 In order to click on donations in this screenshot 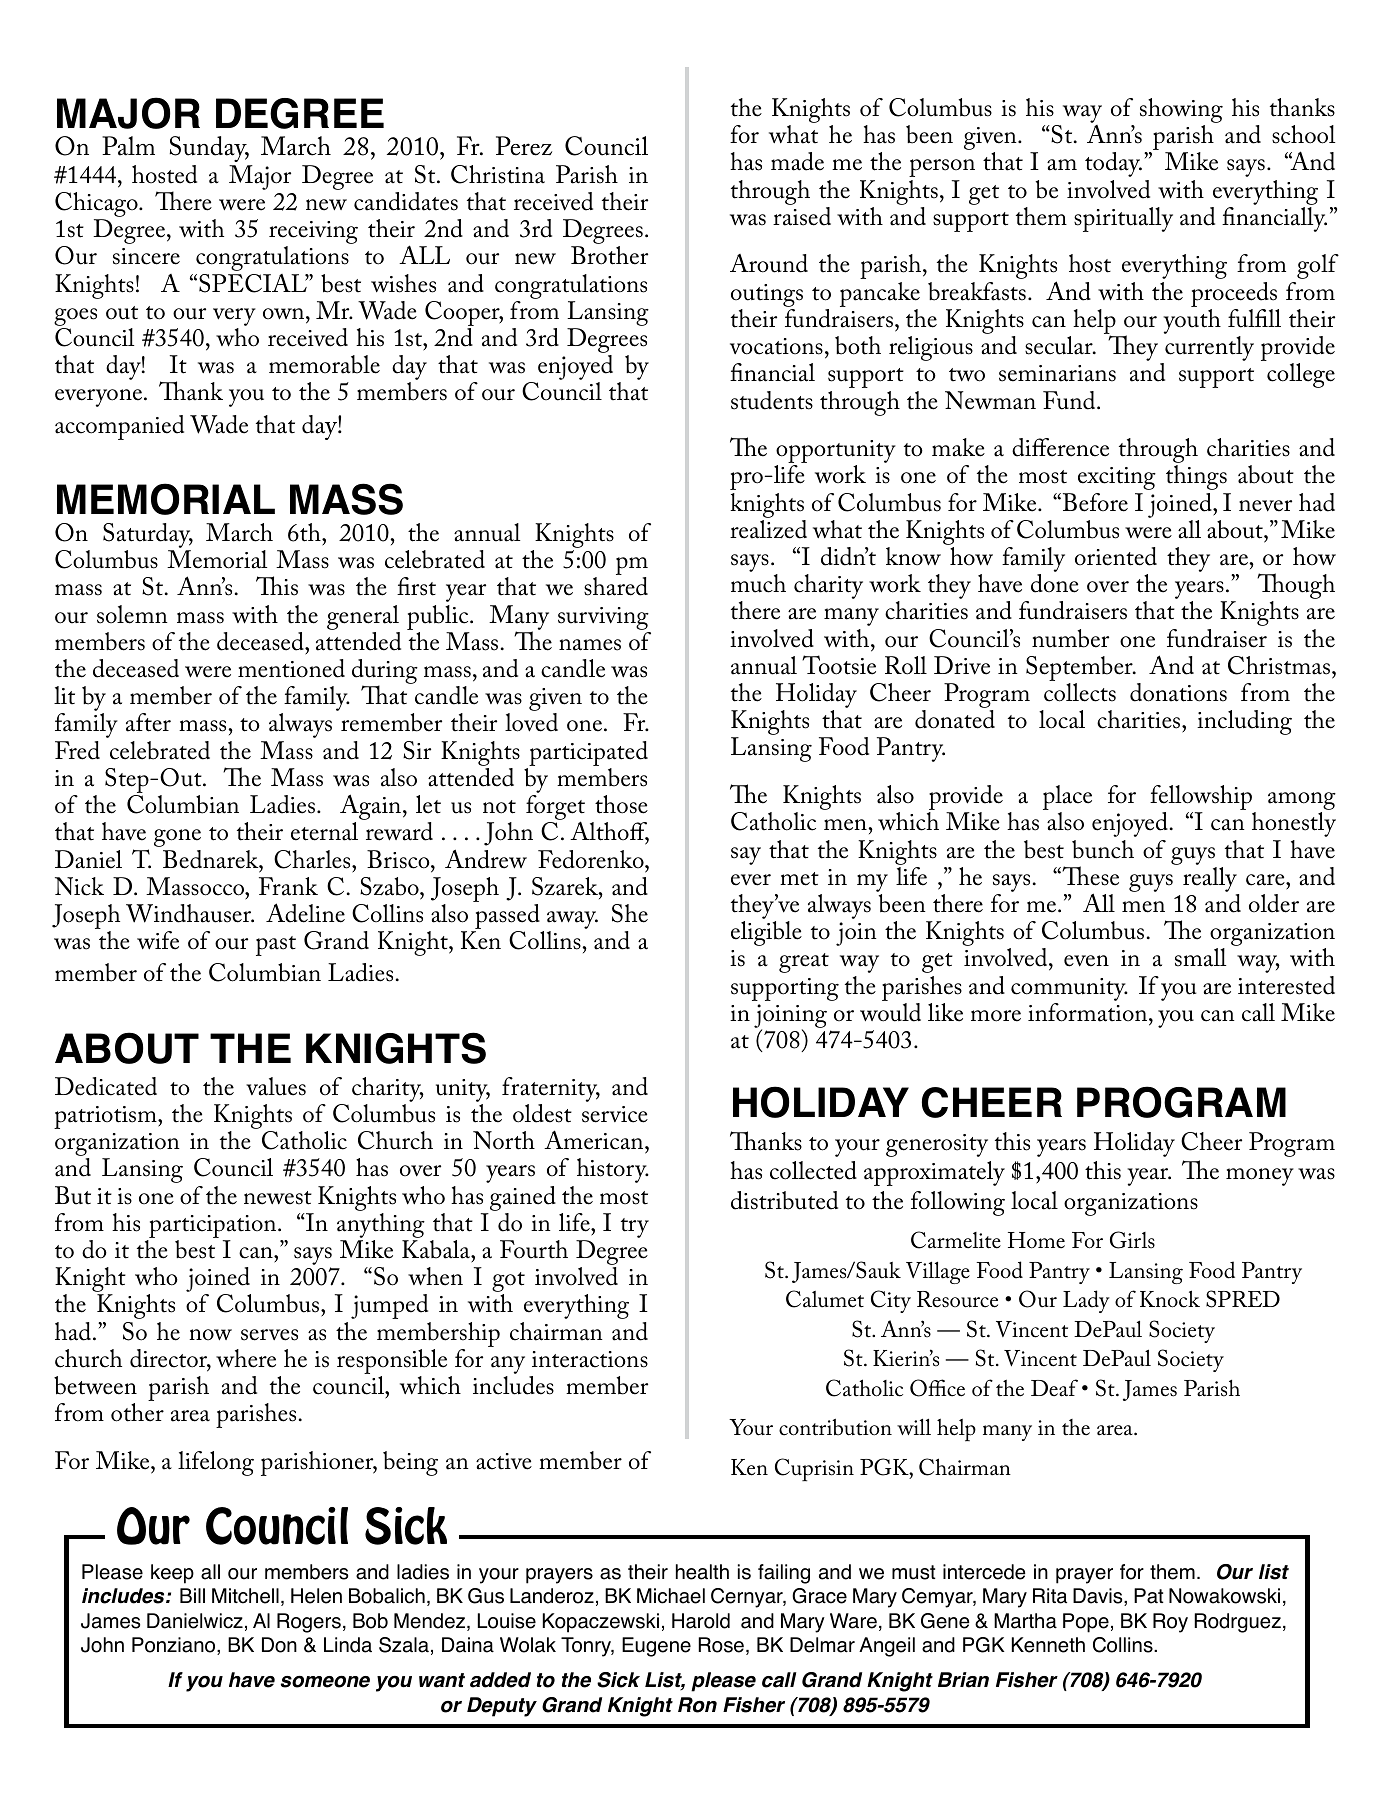, I will do `click(1178, 692)`.
